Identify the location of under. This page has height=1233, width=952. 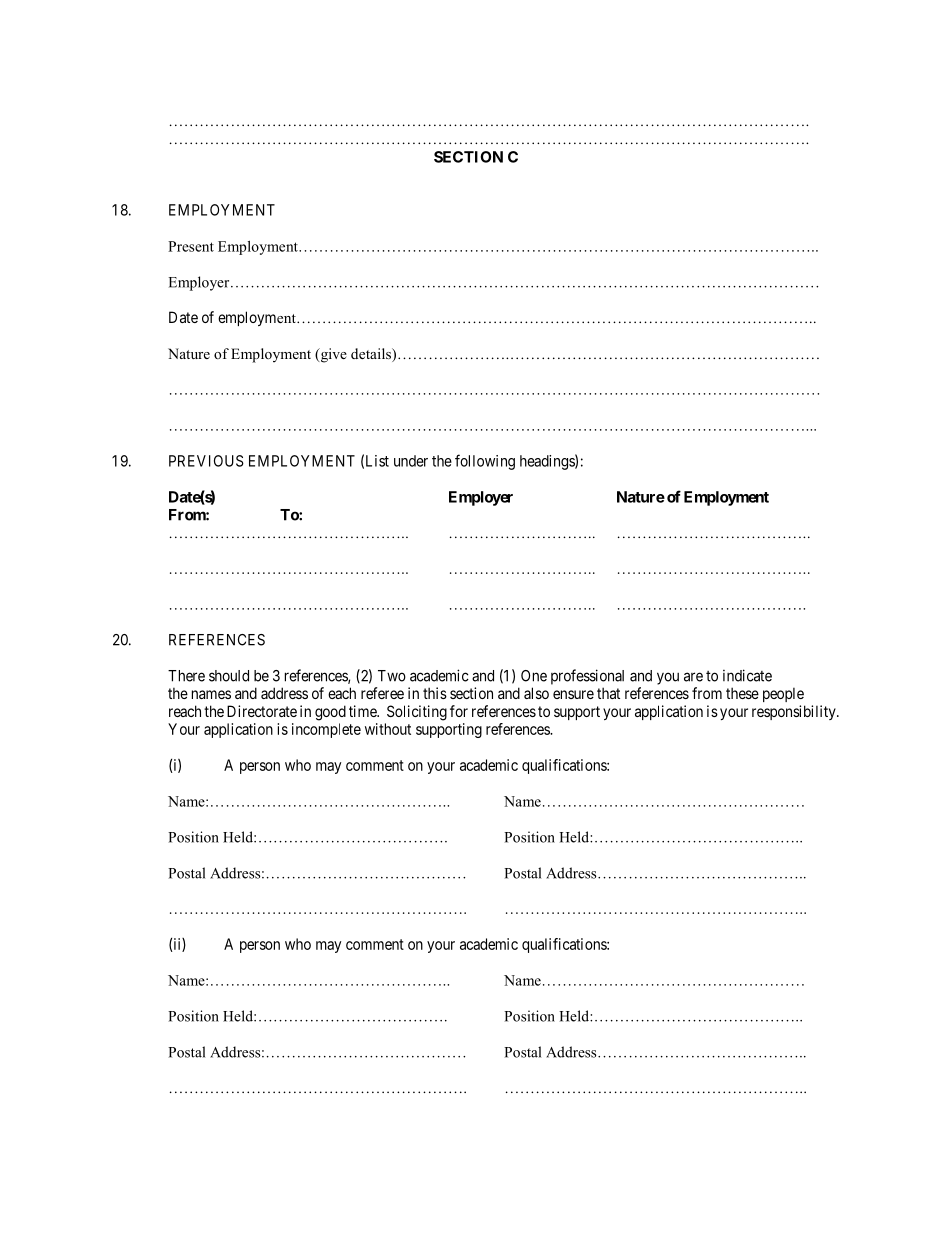
(411, 461).
